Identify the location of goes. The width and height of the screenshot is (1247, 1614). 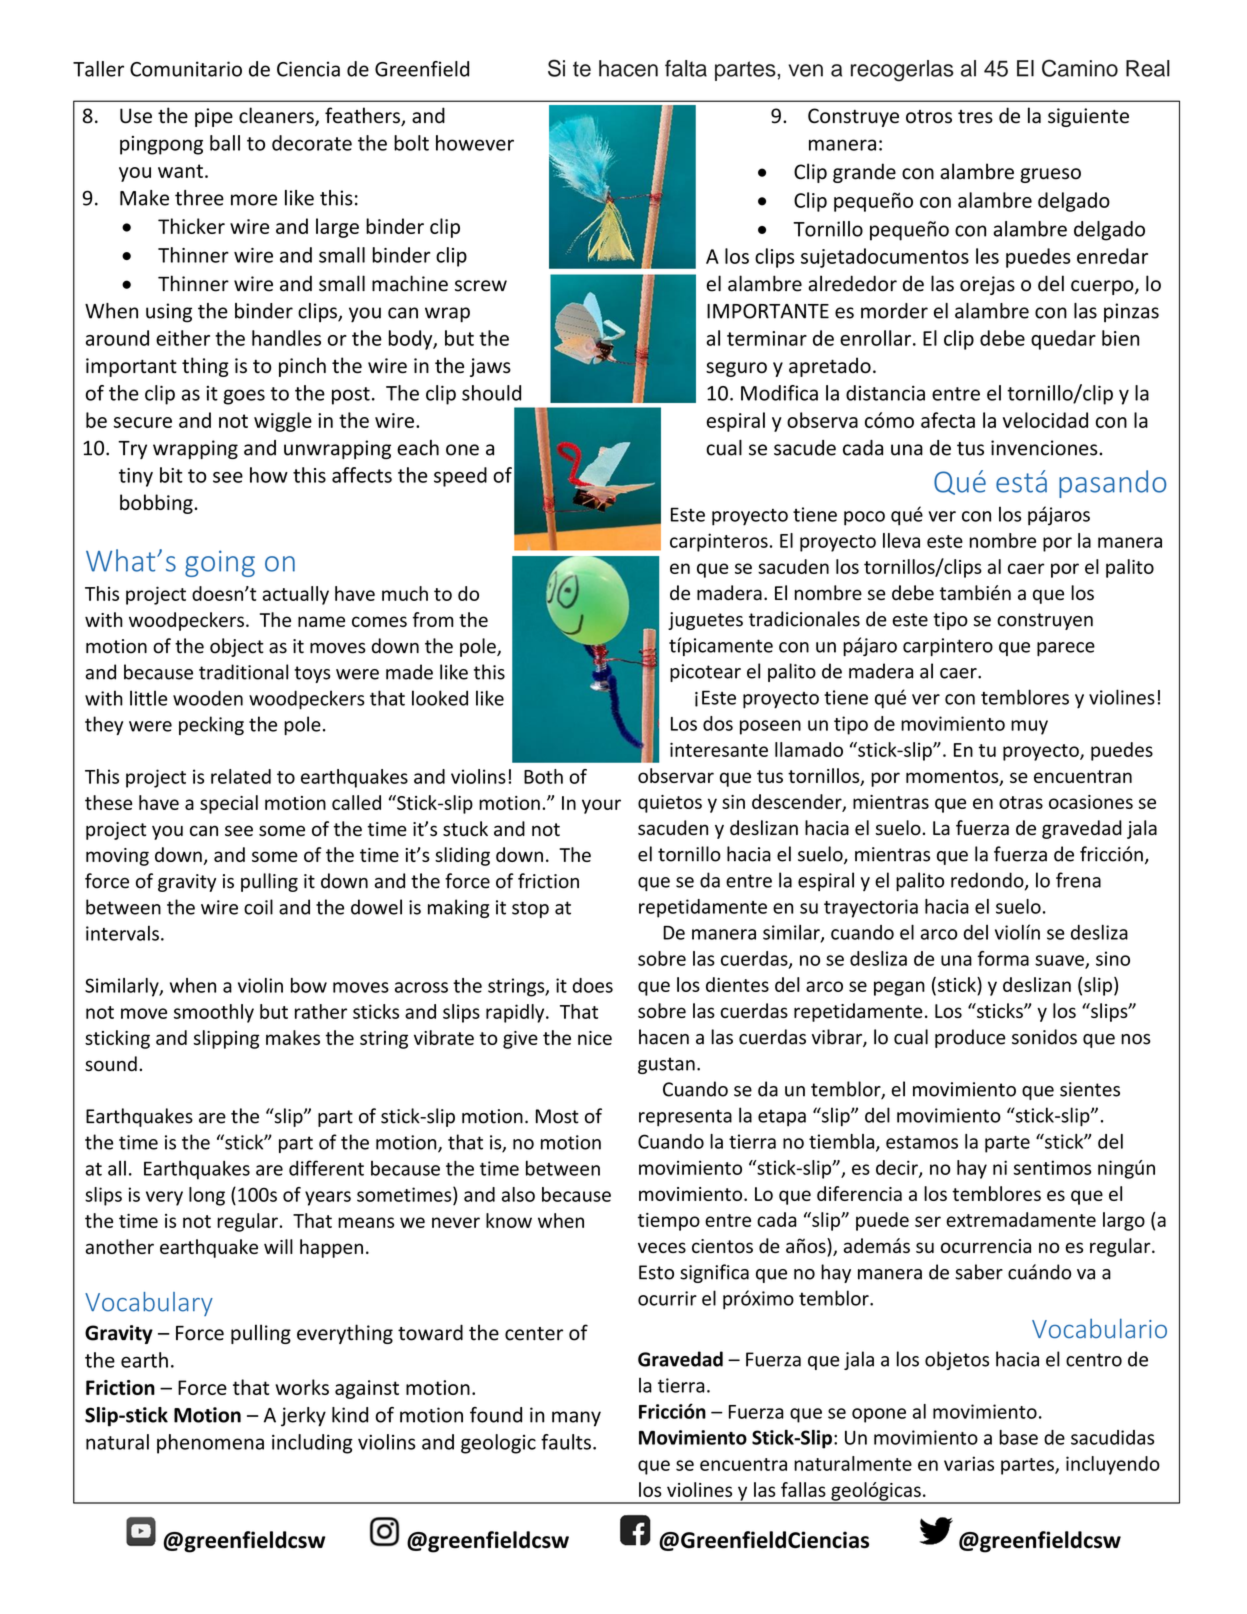
(244, 397).
